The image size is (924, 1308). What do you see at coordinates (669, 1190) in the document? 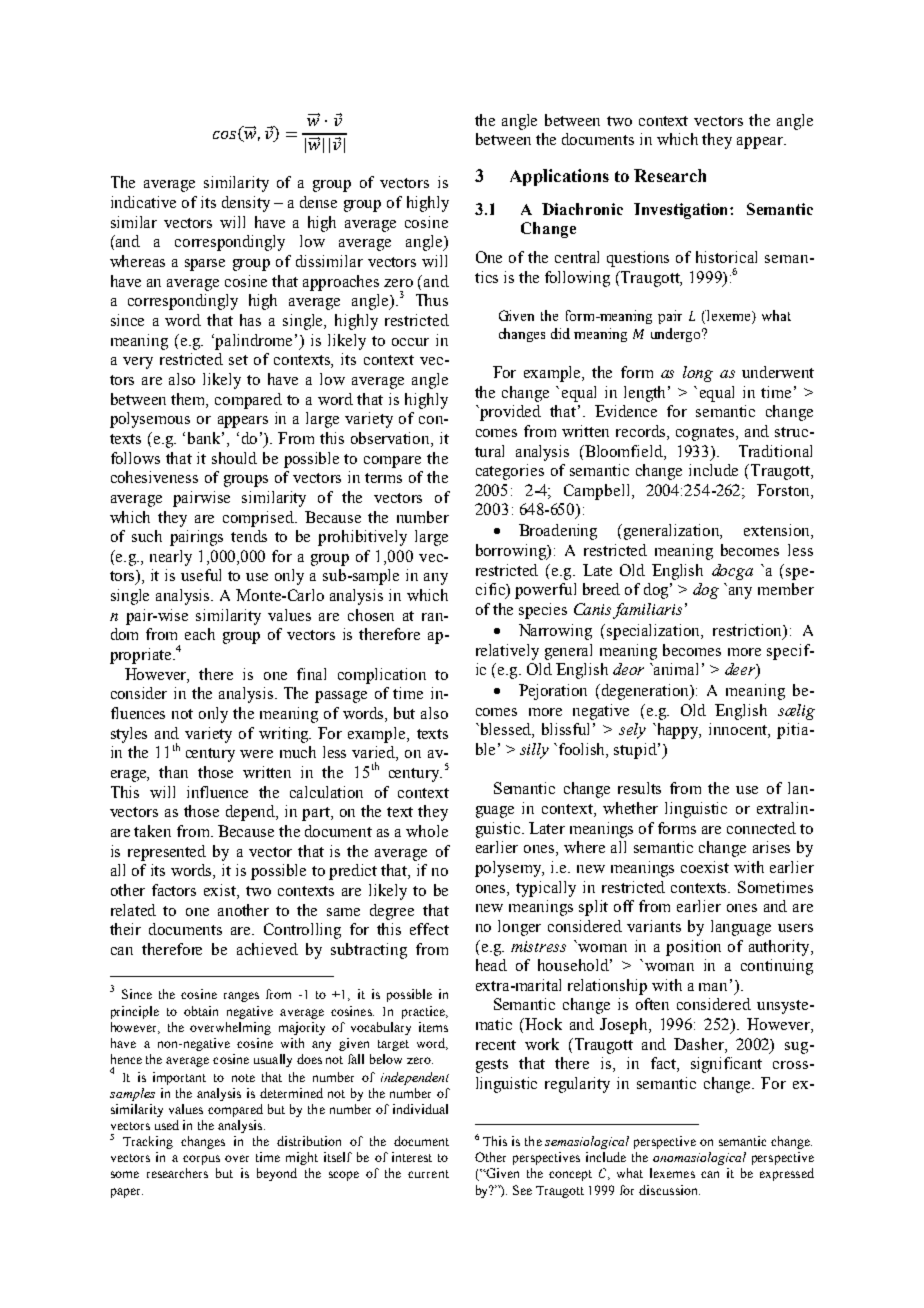
I see `discussion` at bounding box center [669, 1190].
